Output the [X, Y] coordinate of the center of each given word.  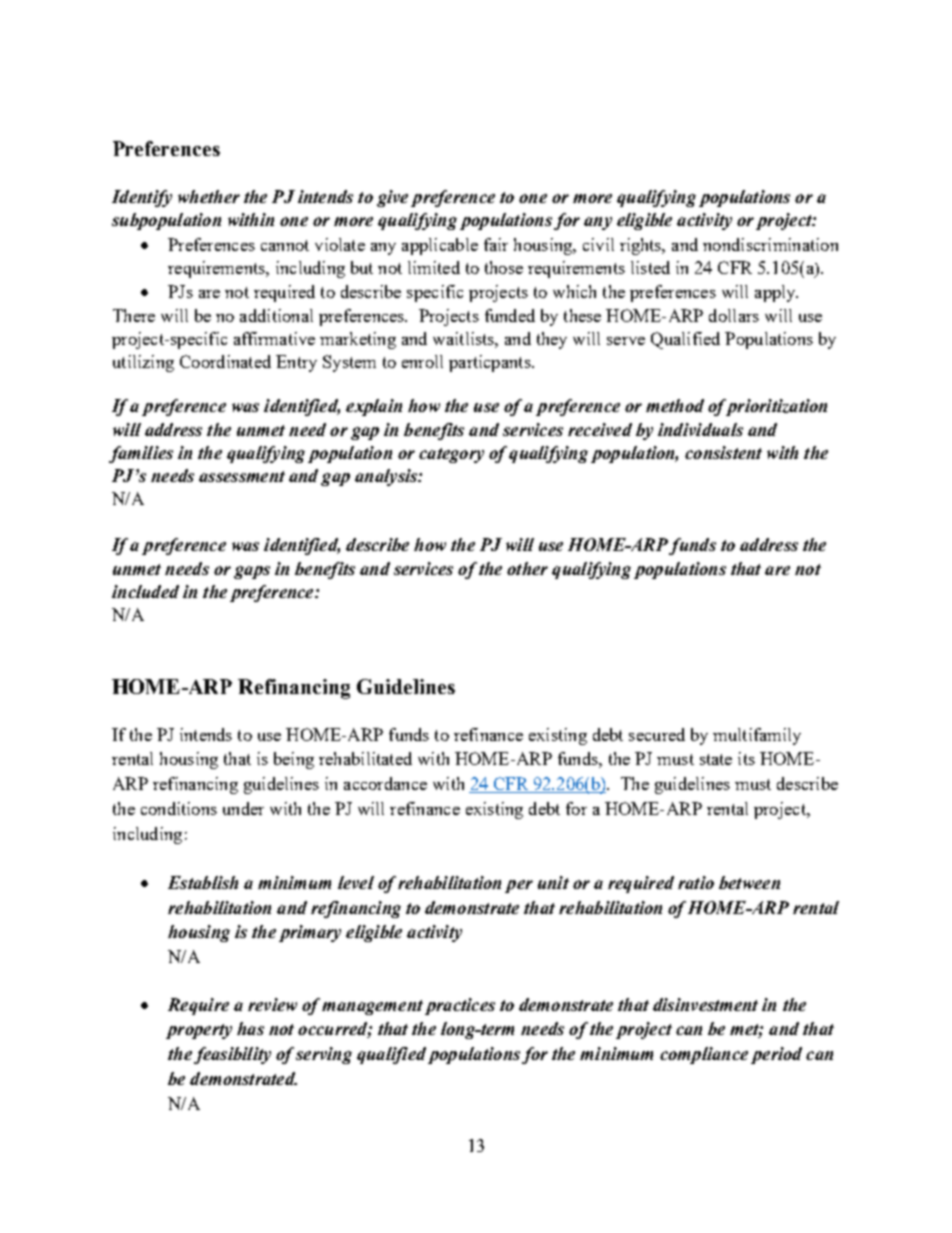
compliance [704, 1055]
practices [460, 1006]
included [145, 591]
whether [209, 196]
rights [642, 246]
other [527, 568]
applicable [440, 246]
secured [657, 734]
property [199, 1031]
